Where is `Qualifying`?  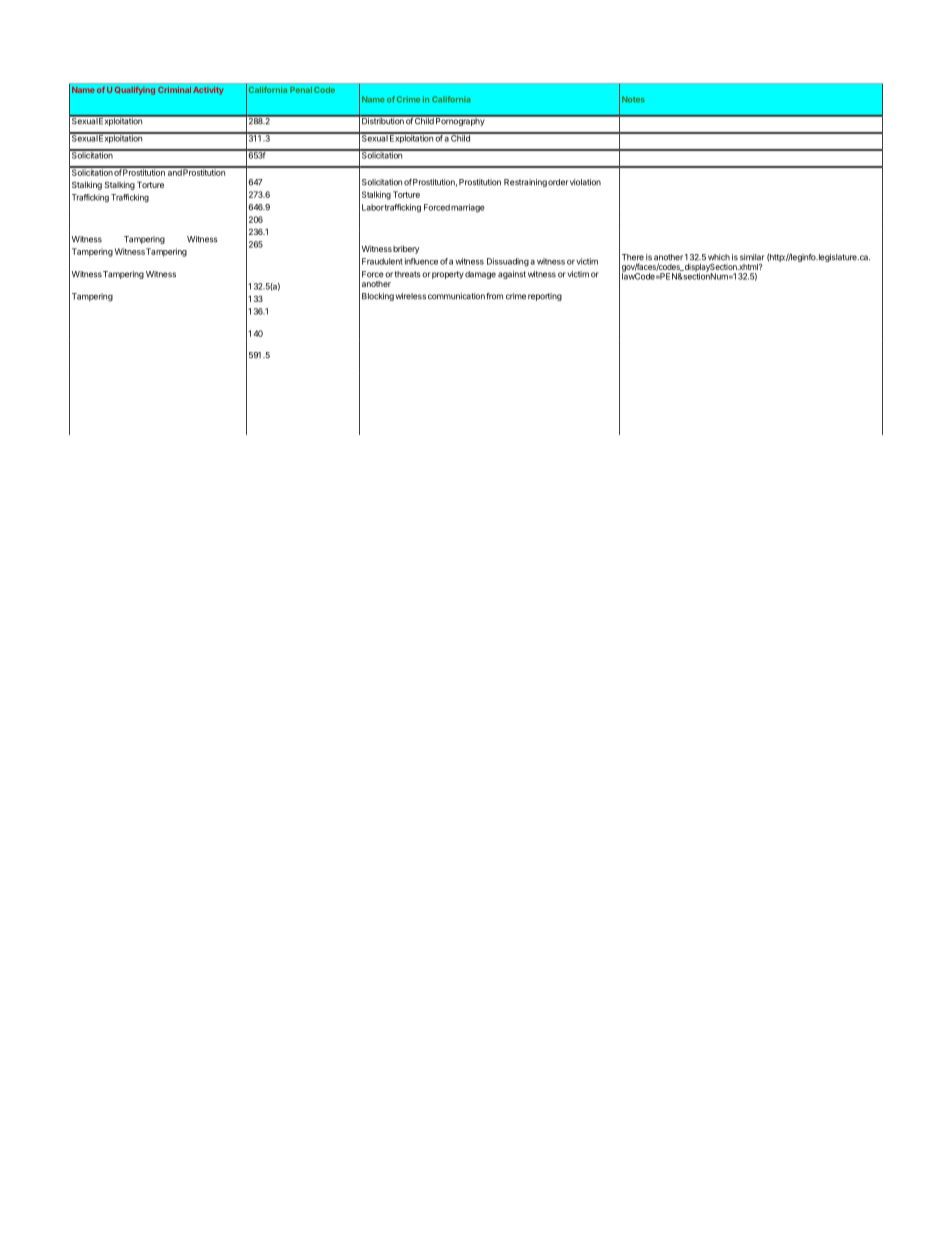 Qualifying is located at coordinates (135, 90).
